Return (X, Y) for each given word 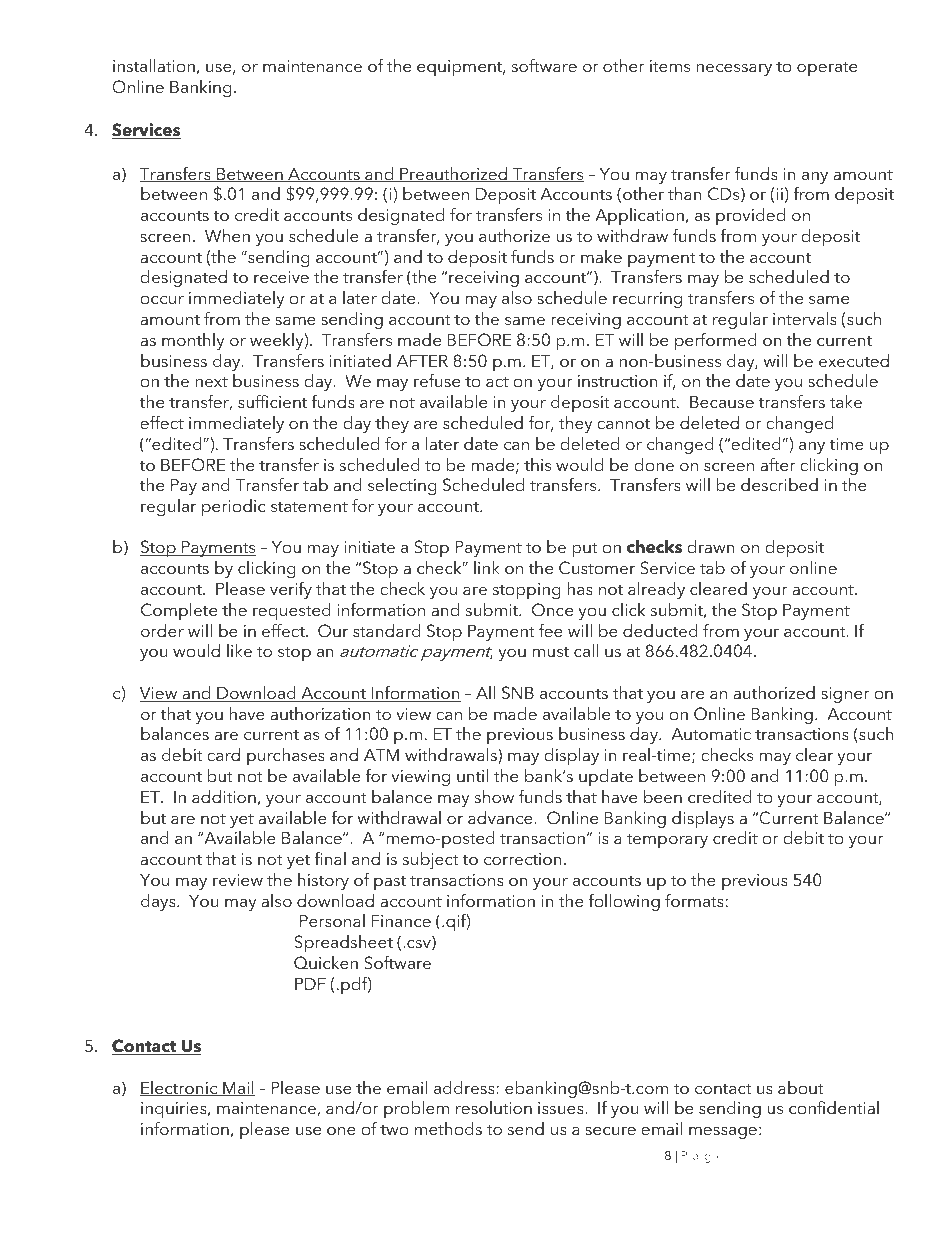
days (159, 902)
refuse (437, 380)
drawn (711, 546)
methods (448, 1128)
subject (430, 860)
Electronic (180, 1088)
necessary (734, 69)
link (487, 567)
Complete (179, 611)
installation (154, 65)
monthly (193, 341)
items (670, 66)
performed (716, 341)
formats (694, 900)
